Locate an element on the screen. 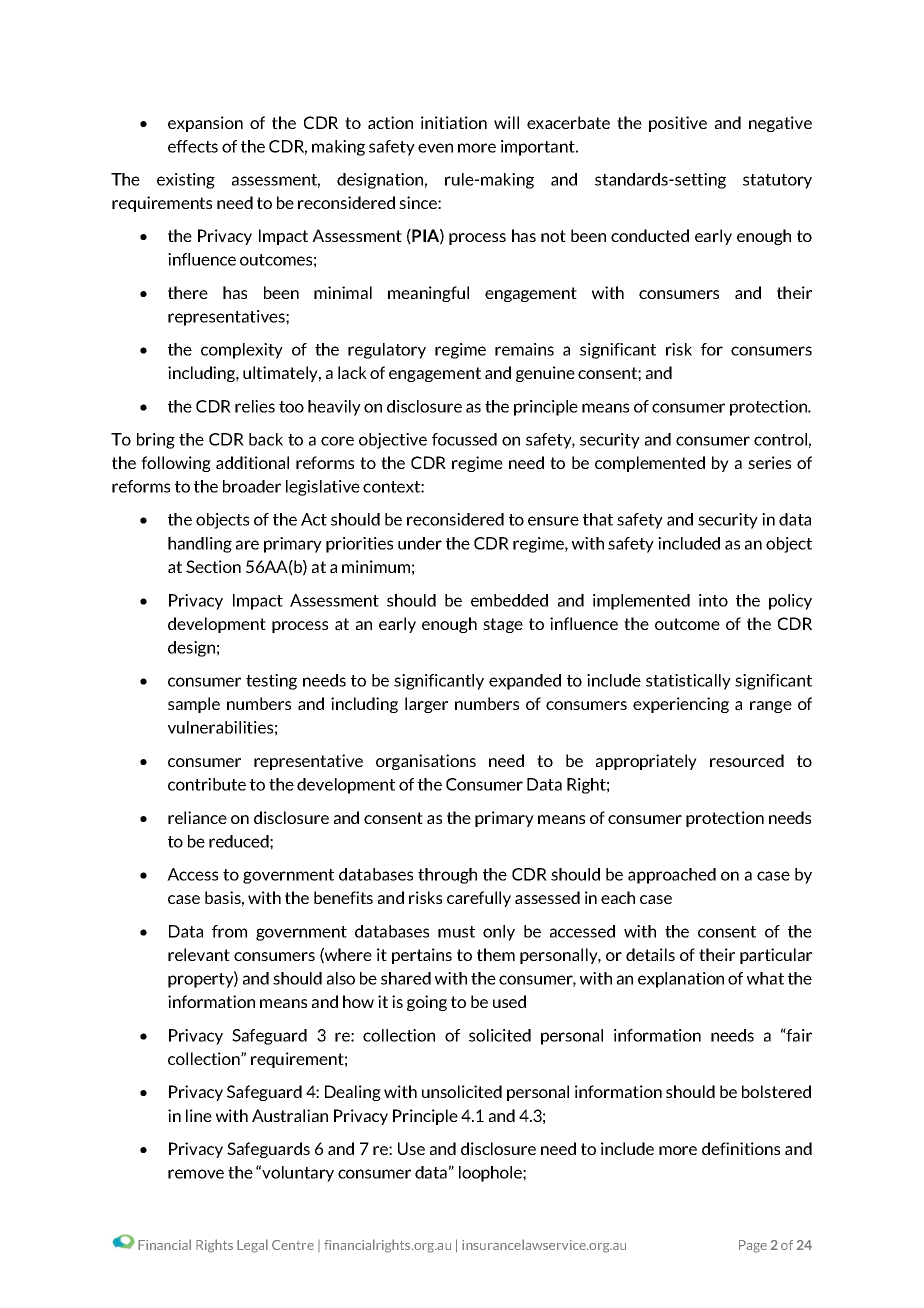 Image resolution: width=924 pixels, height=1308 pixels. statistically is located at coordinates (688, 682).
